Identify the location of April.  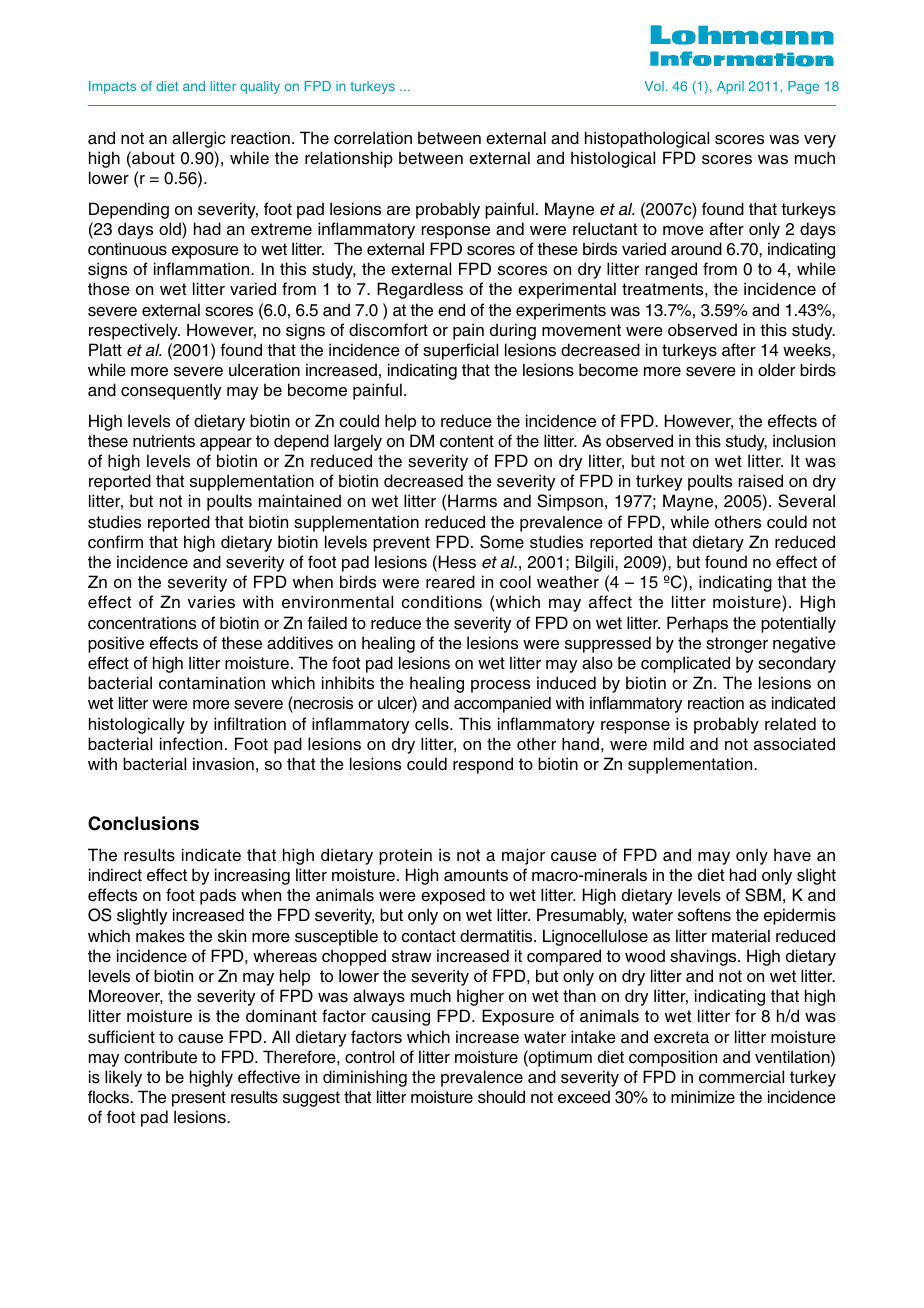
(730, 87).
